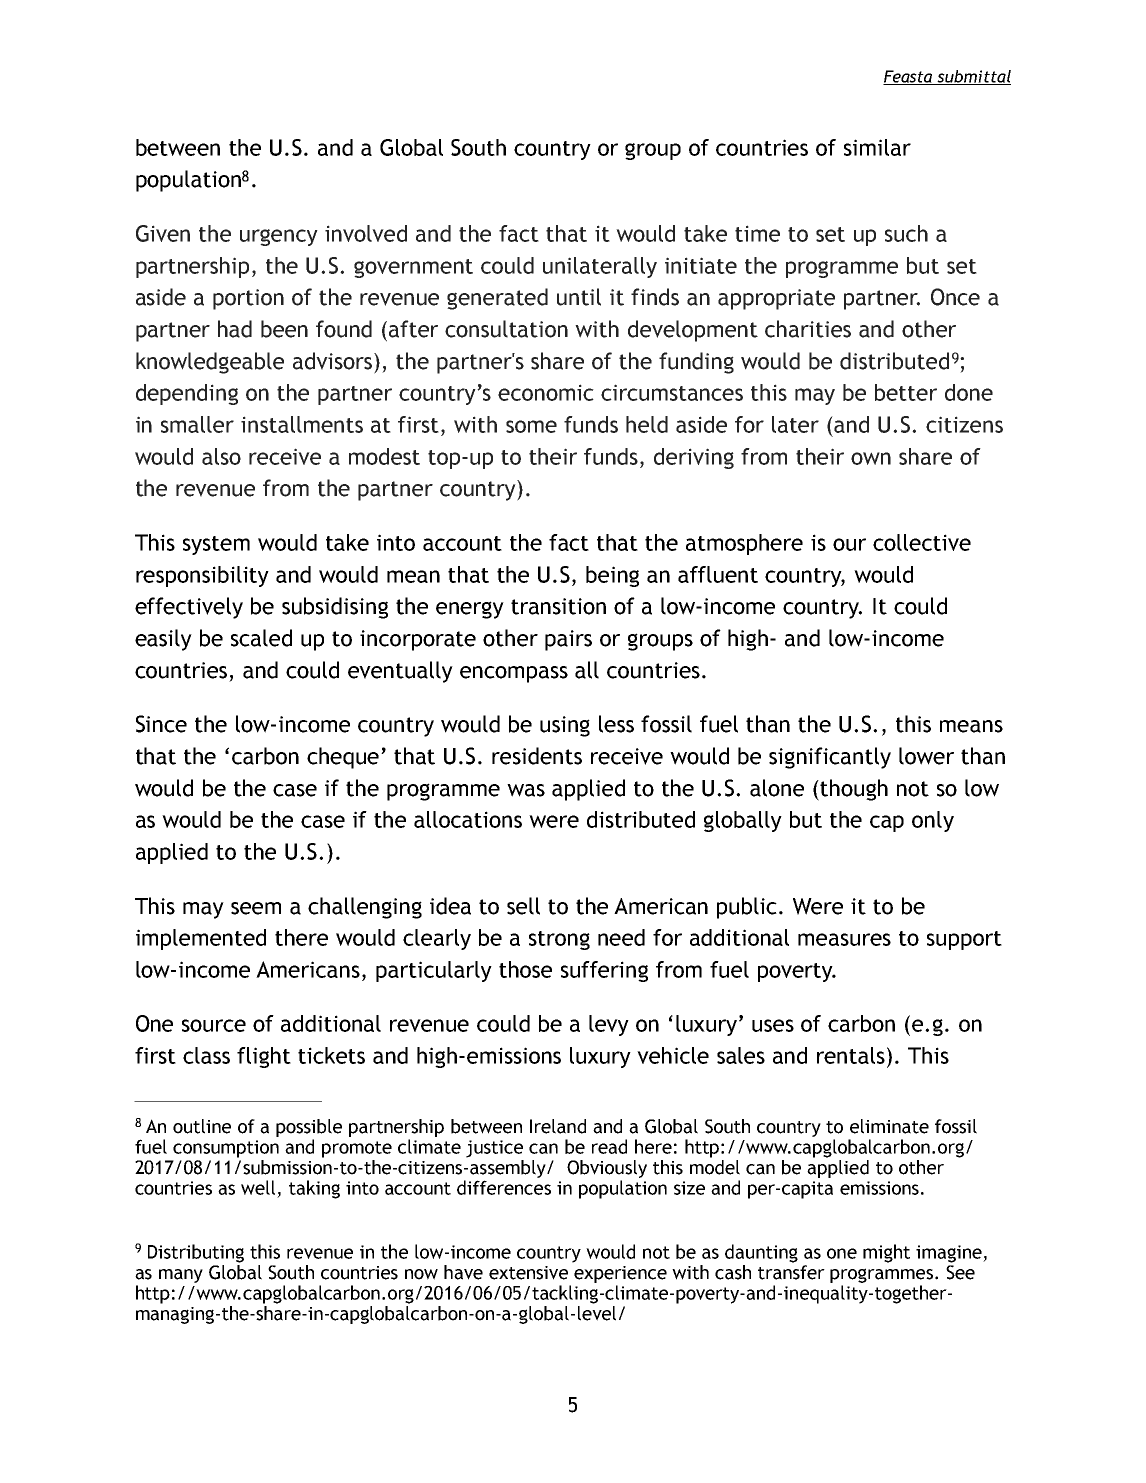 This document has width=1146, height=1483. What do you see at coordinates (279, 237) in the document?
I see `urgency` at bounding box center [279, 237].
